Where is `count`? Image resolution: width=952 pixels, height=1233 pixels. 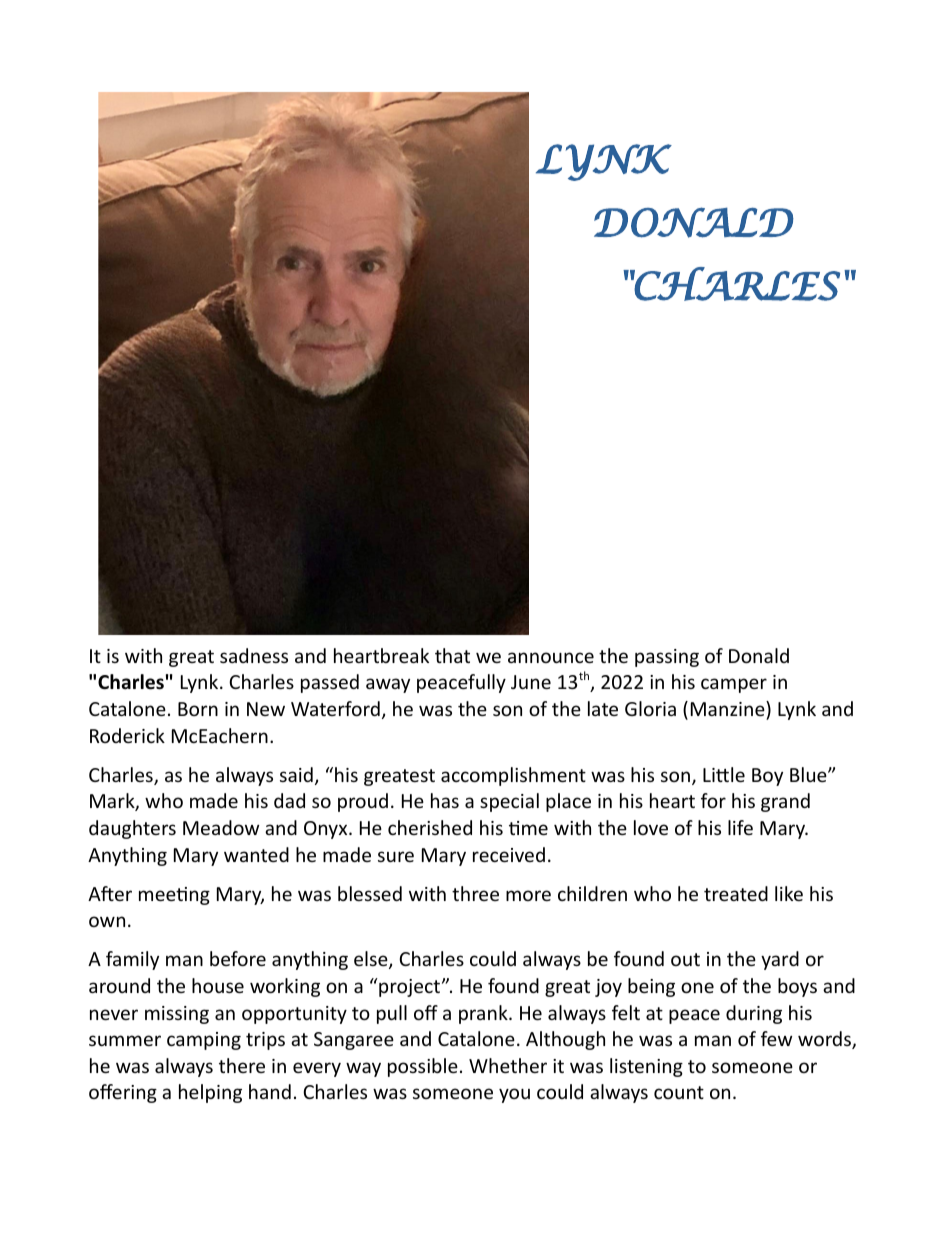
count is located at coordinates (679, 1092).
